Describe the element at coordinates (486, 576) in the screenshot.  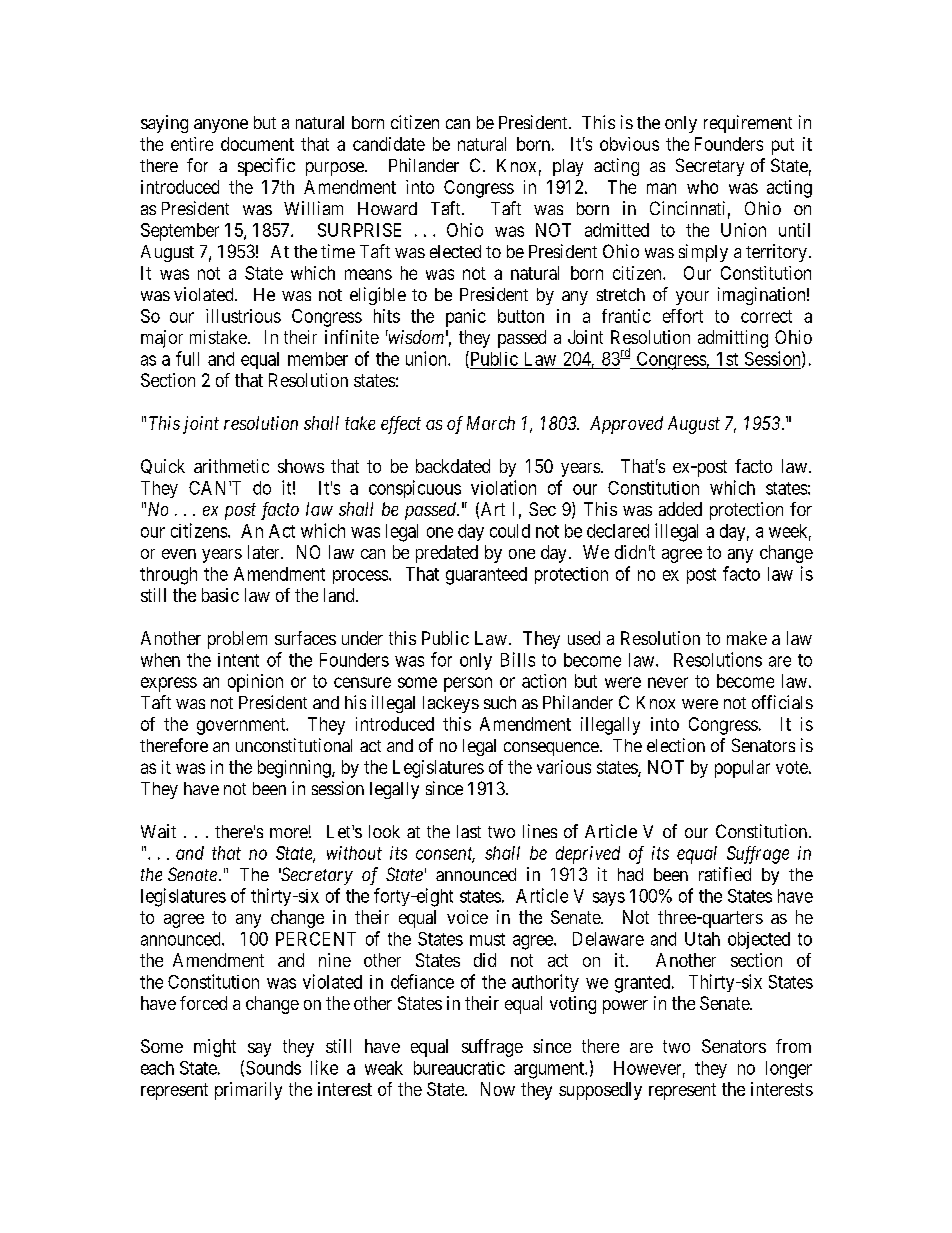
I see `guaranteed` at that location.
